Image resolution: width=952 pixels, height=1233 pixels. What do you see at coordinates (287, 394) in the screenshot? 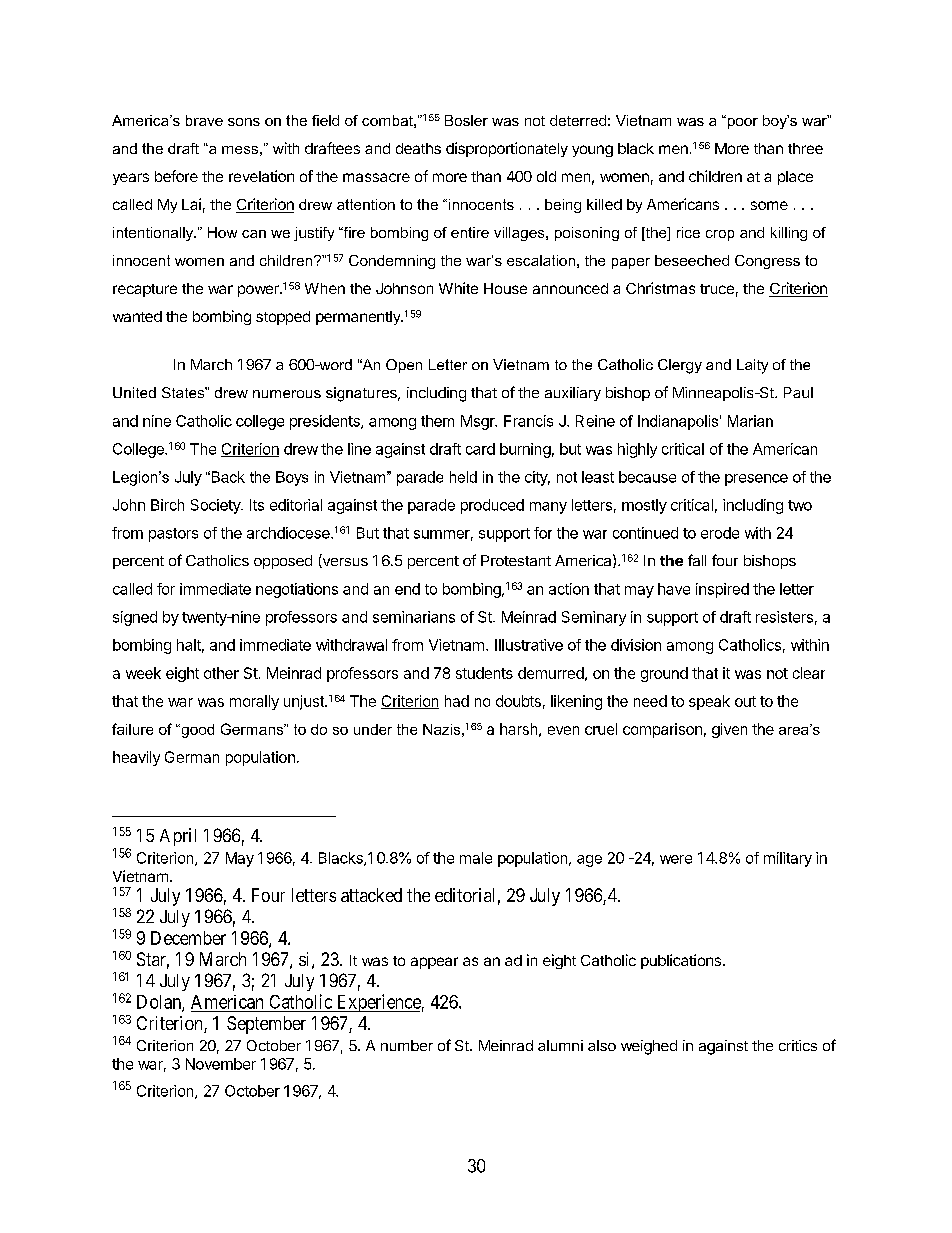
I see `numerous` at bounding box center [287, 394].
